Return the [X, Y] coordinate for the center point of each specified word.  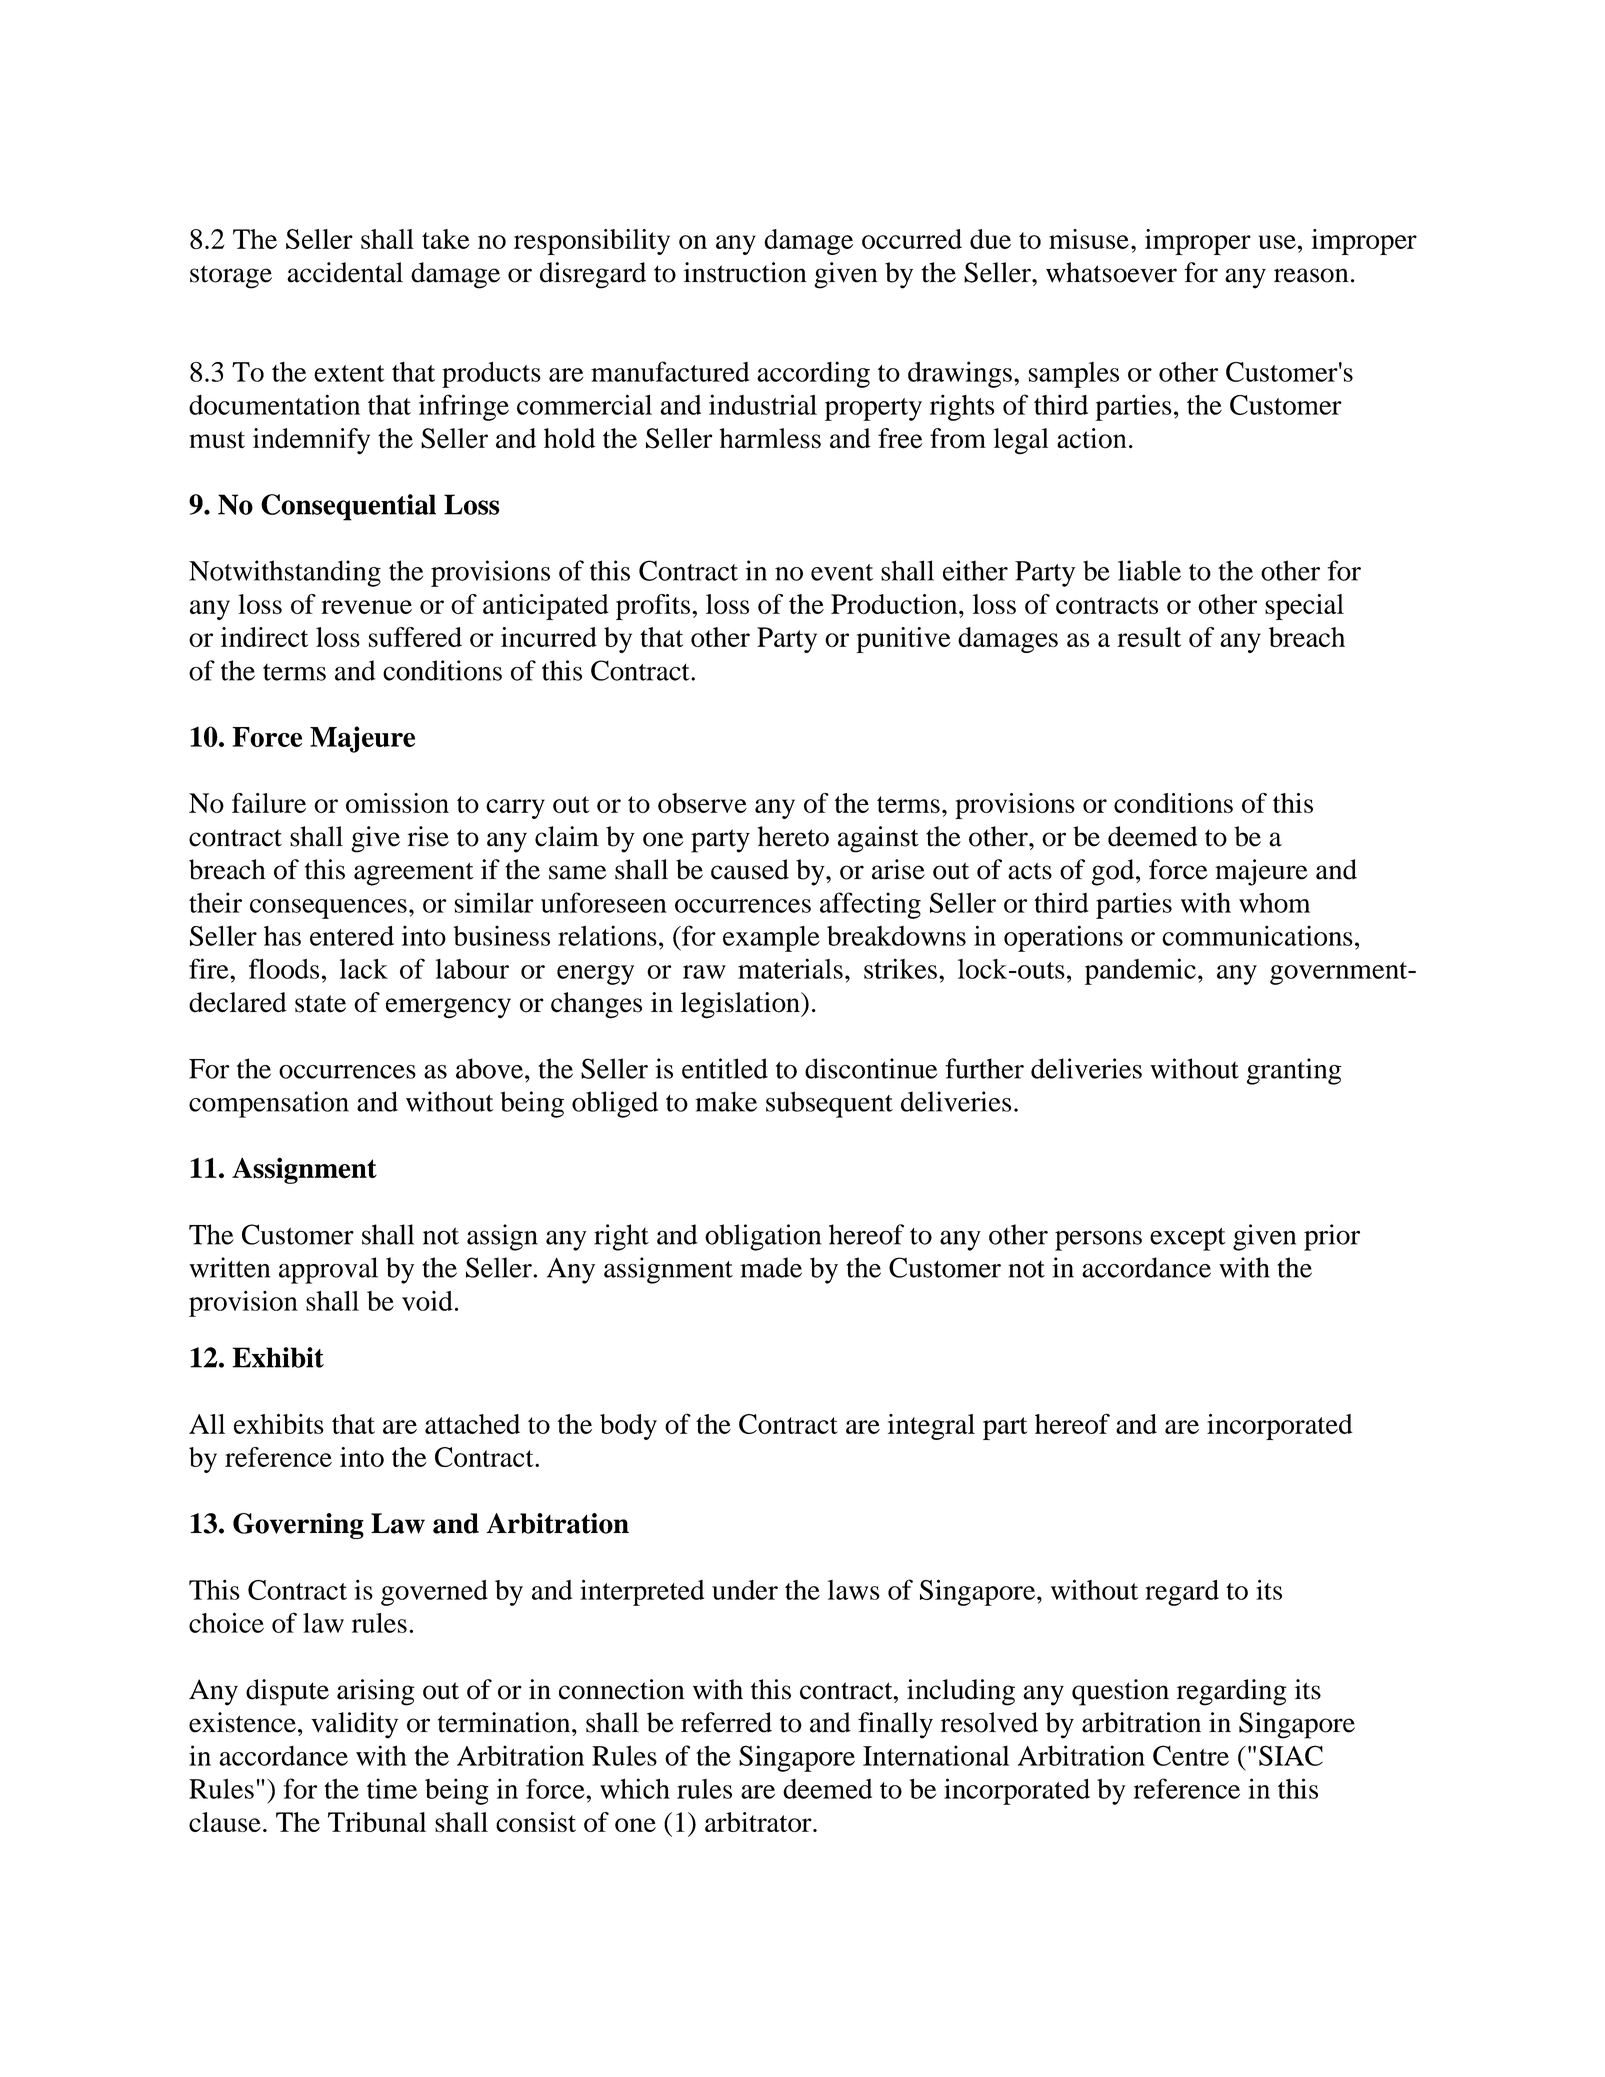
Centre [1191, 1755]
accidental [345, 272]
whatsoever [1111, 272]
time [392, 1788]
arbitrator [759, 1822]
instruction [745, 272]
